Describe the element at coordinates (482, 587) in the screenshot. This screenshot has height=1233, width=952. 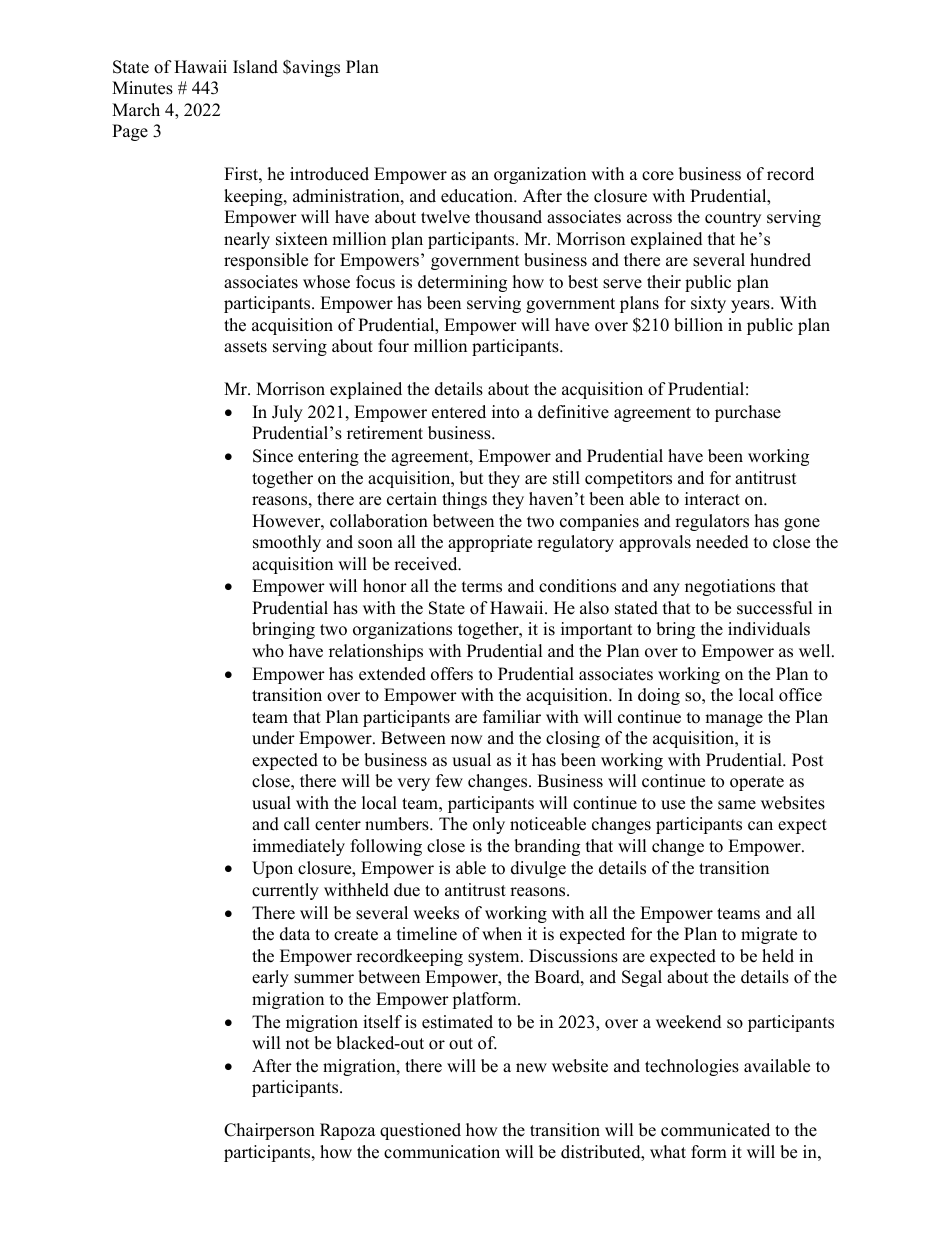
I see `terms` at that location.
